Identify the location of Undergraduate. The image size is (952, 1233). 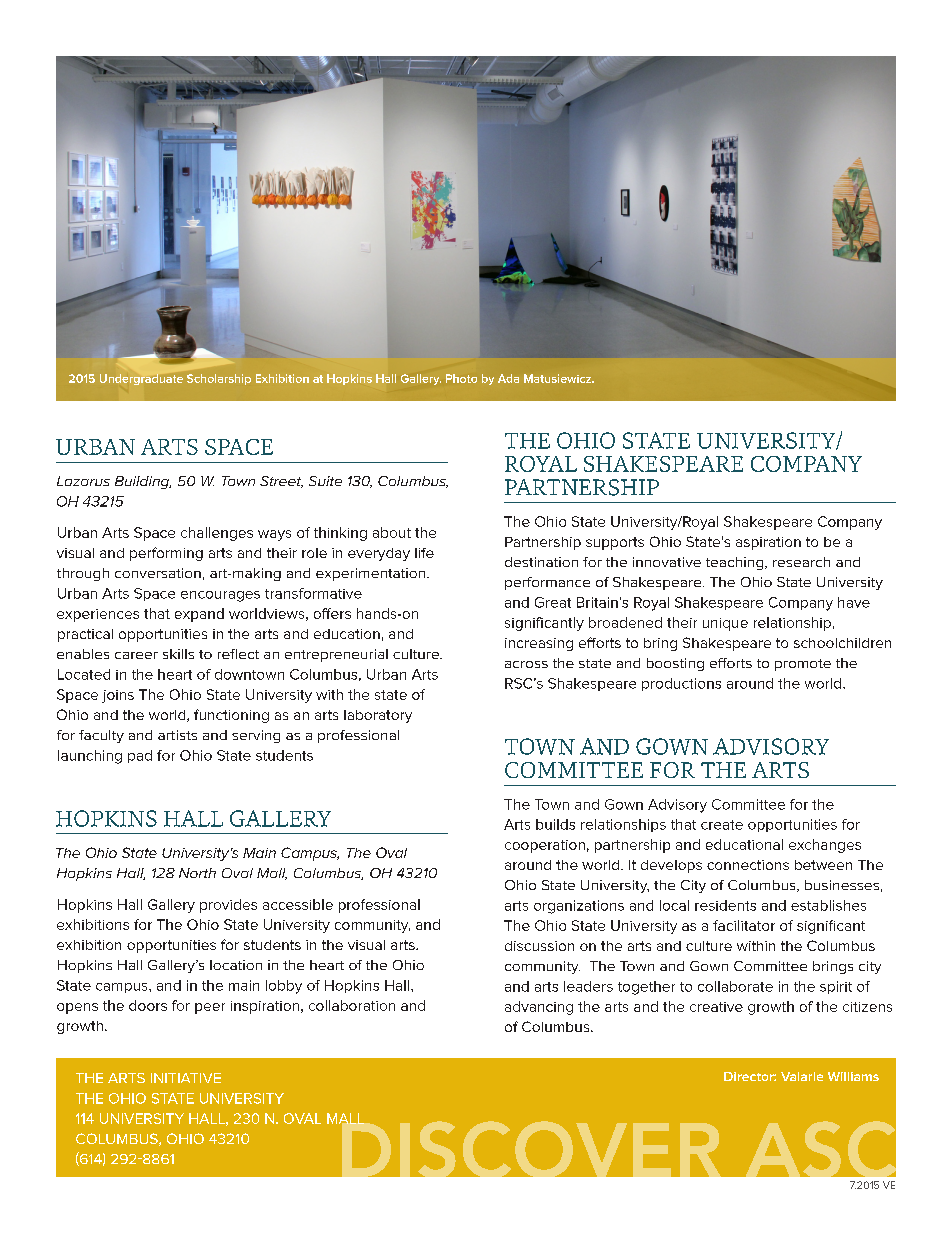
(141, 379).
